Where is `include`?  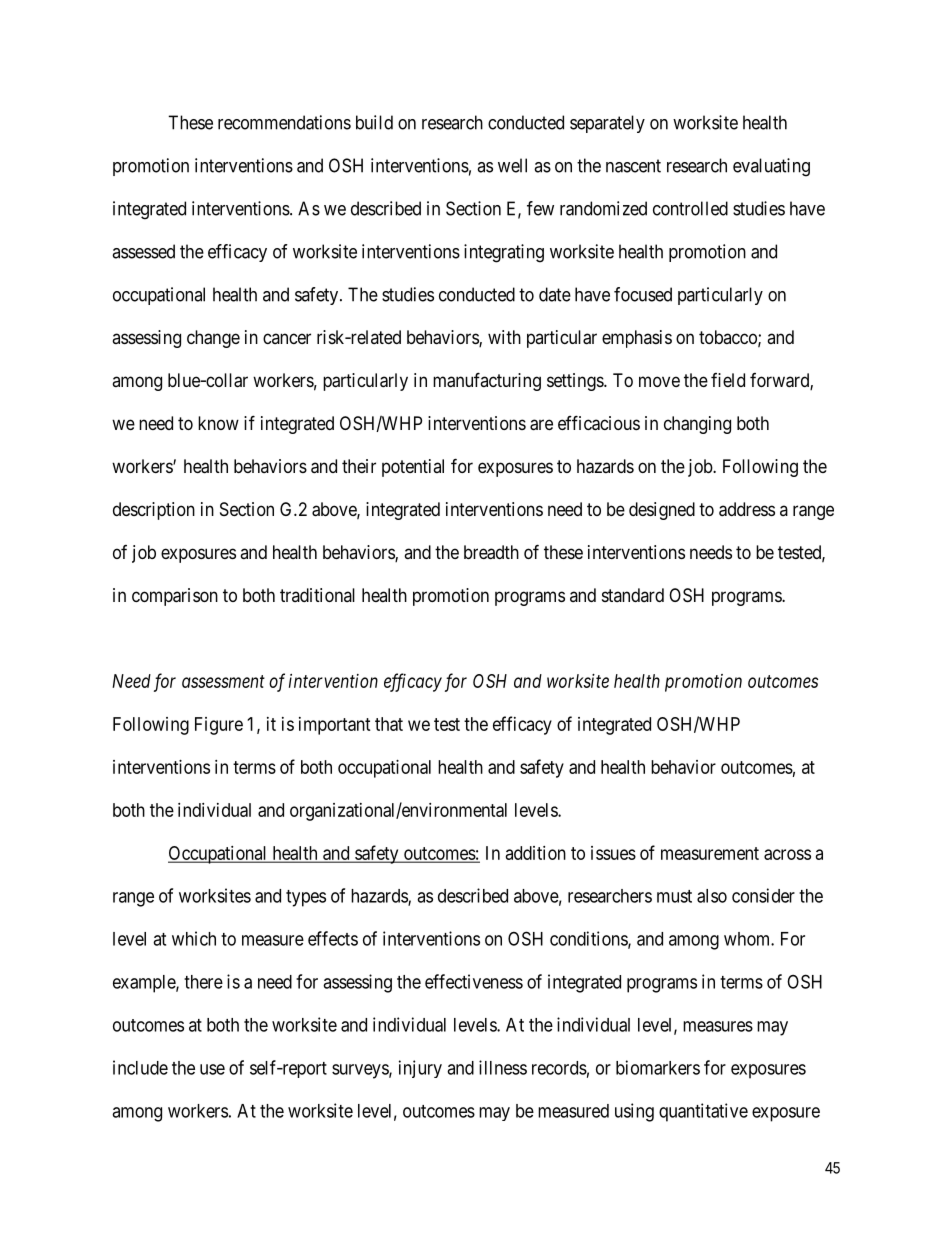 include is located at coordinates (140, 1067).
